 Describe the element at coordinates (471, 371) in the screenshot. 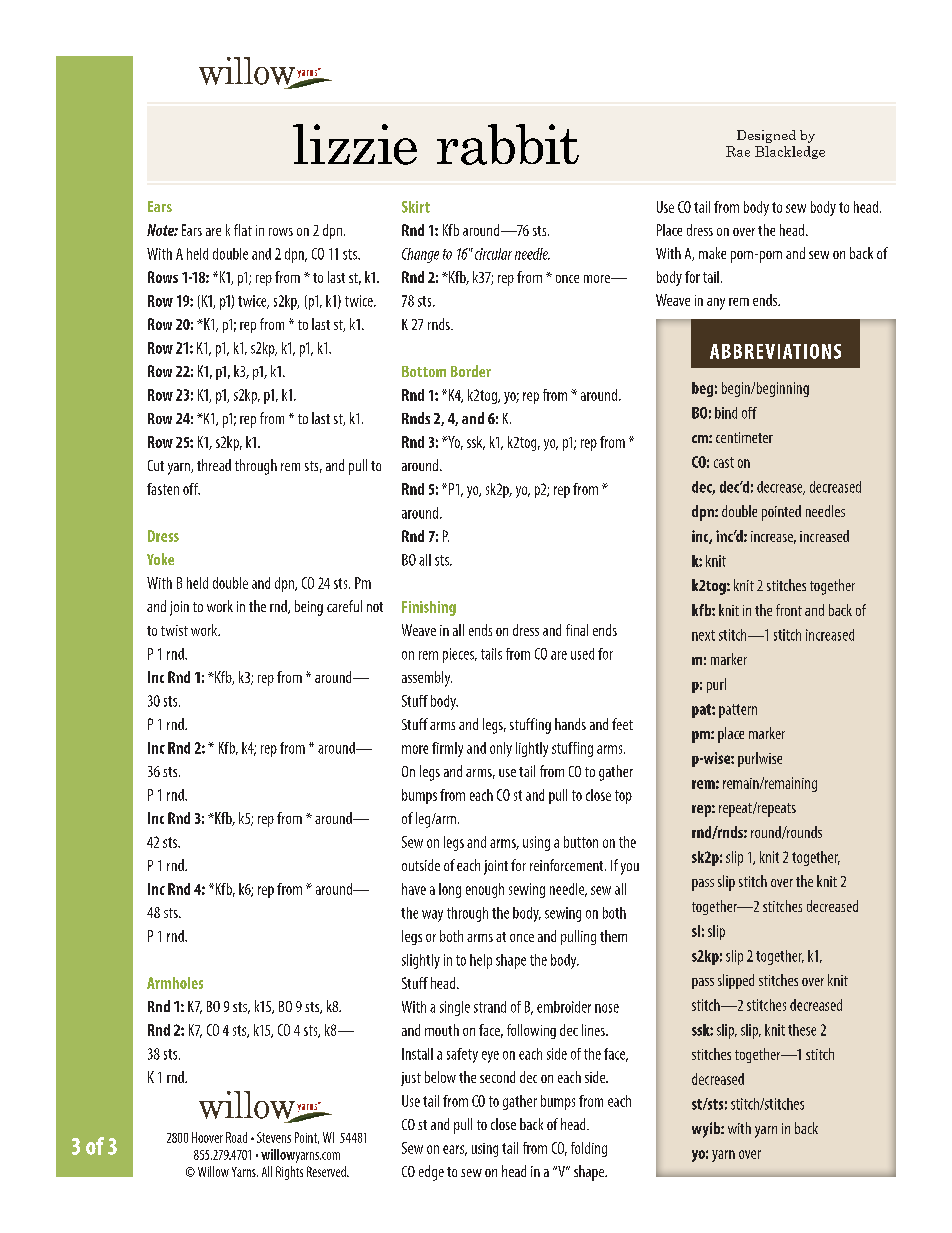

I see `Border` at that location.
